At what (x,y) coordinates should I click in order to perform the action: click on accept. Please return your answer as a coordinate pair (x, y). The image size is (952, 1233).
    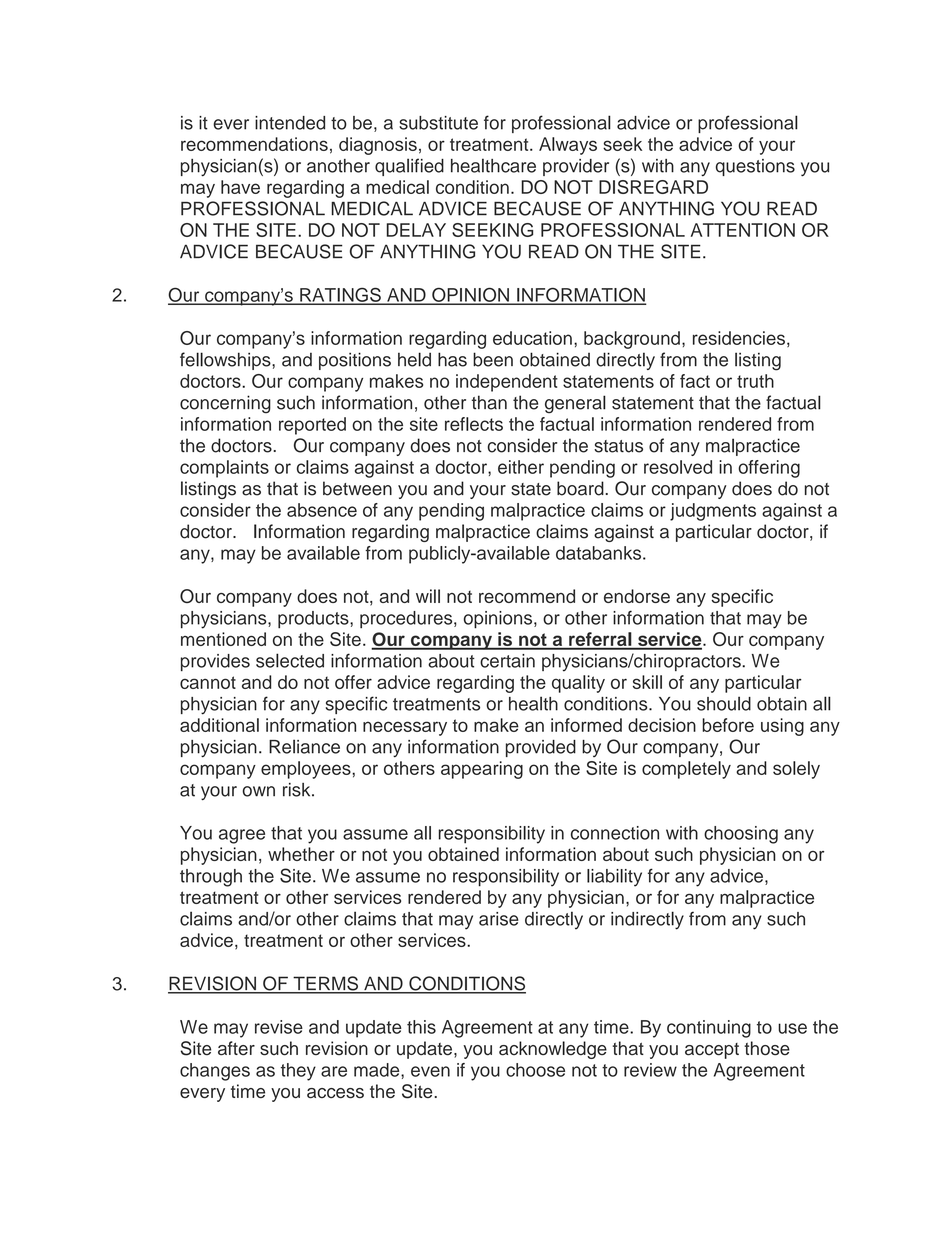
    Looking at the image, I should click on (712, 1051).
